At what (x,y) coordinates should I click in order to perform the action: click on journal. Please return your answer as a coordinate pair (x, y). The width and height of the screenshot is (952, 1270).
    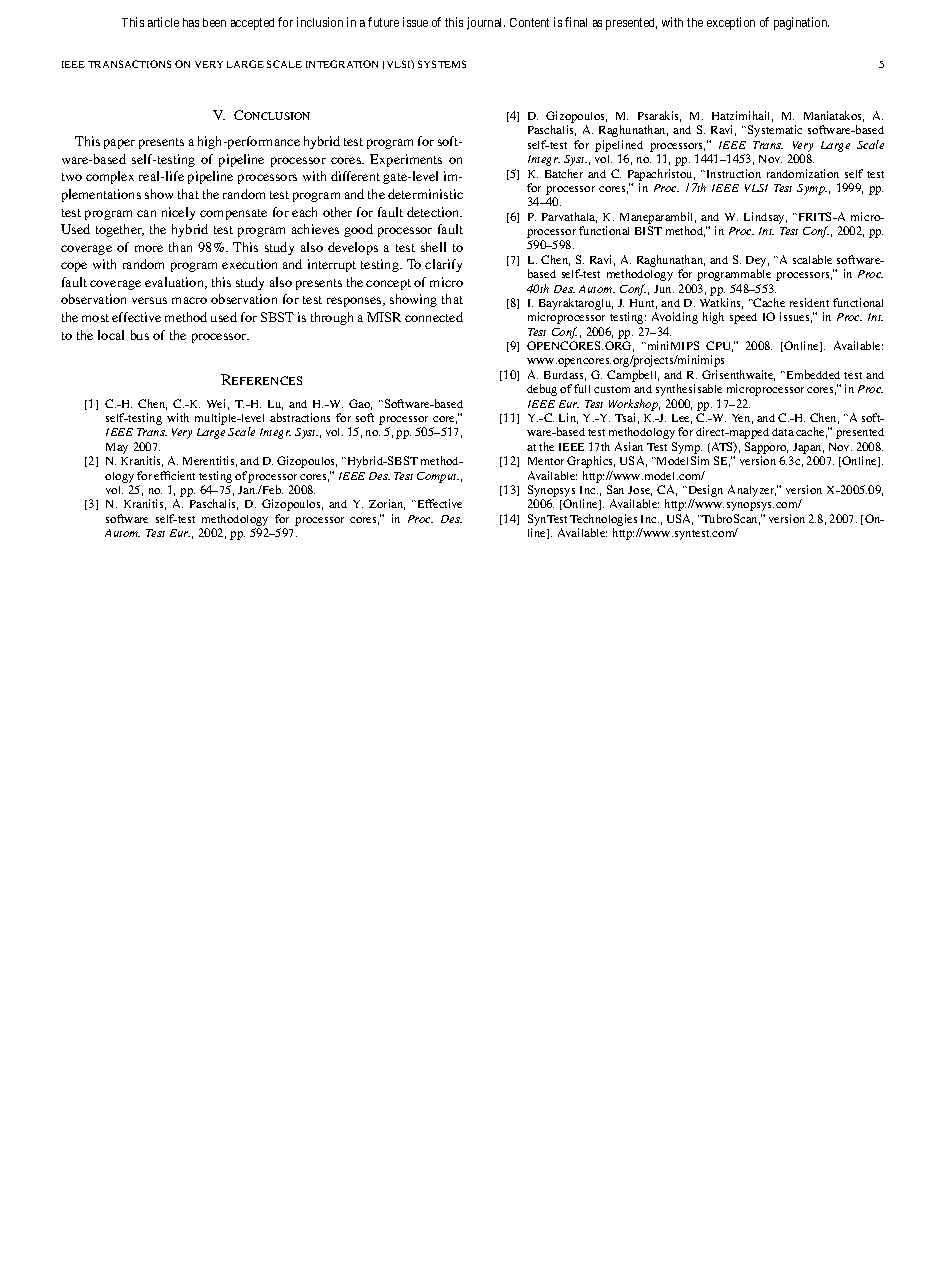
    Looking at the image, I should click on (486, 23).
